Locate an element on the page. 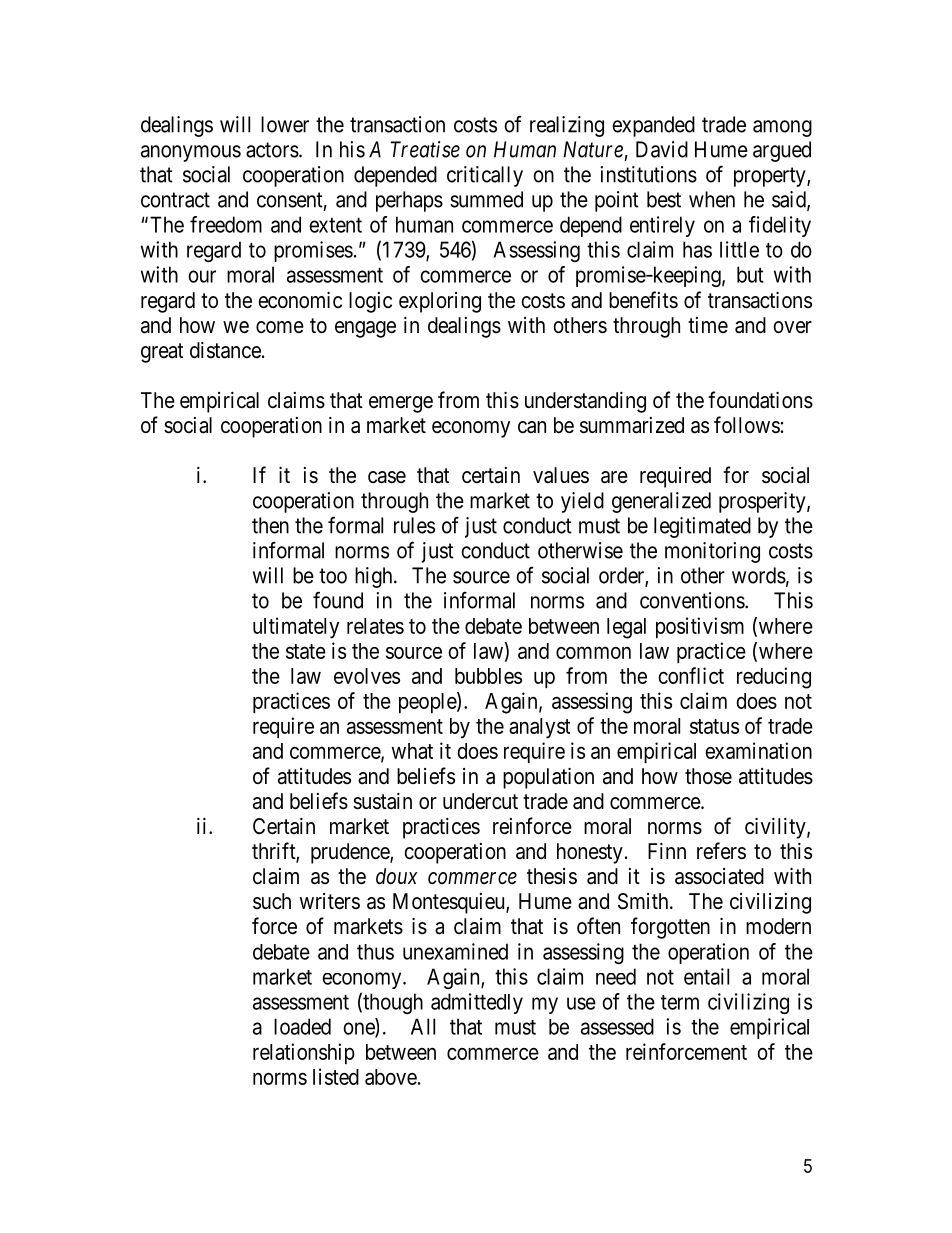 The height and width of the page is (1233, 952). emerge is located at coordinates (401, 404).
